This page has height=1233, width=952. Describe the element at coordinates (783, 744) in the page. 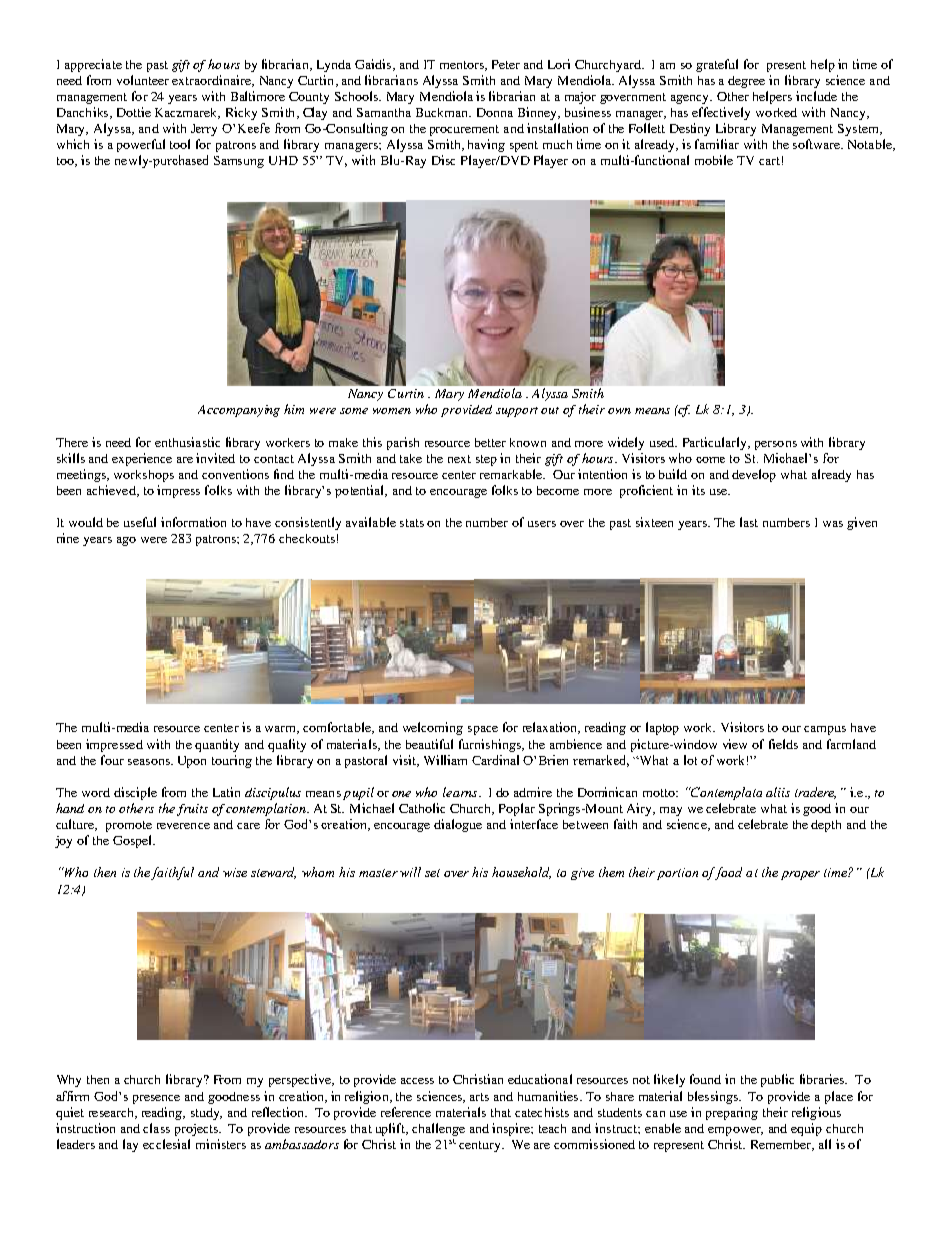

I see `fields` at that location.
